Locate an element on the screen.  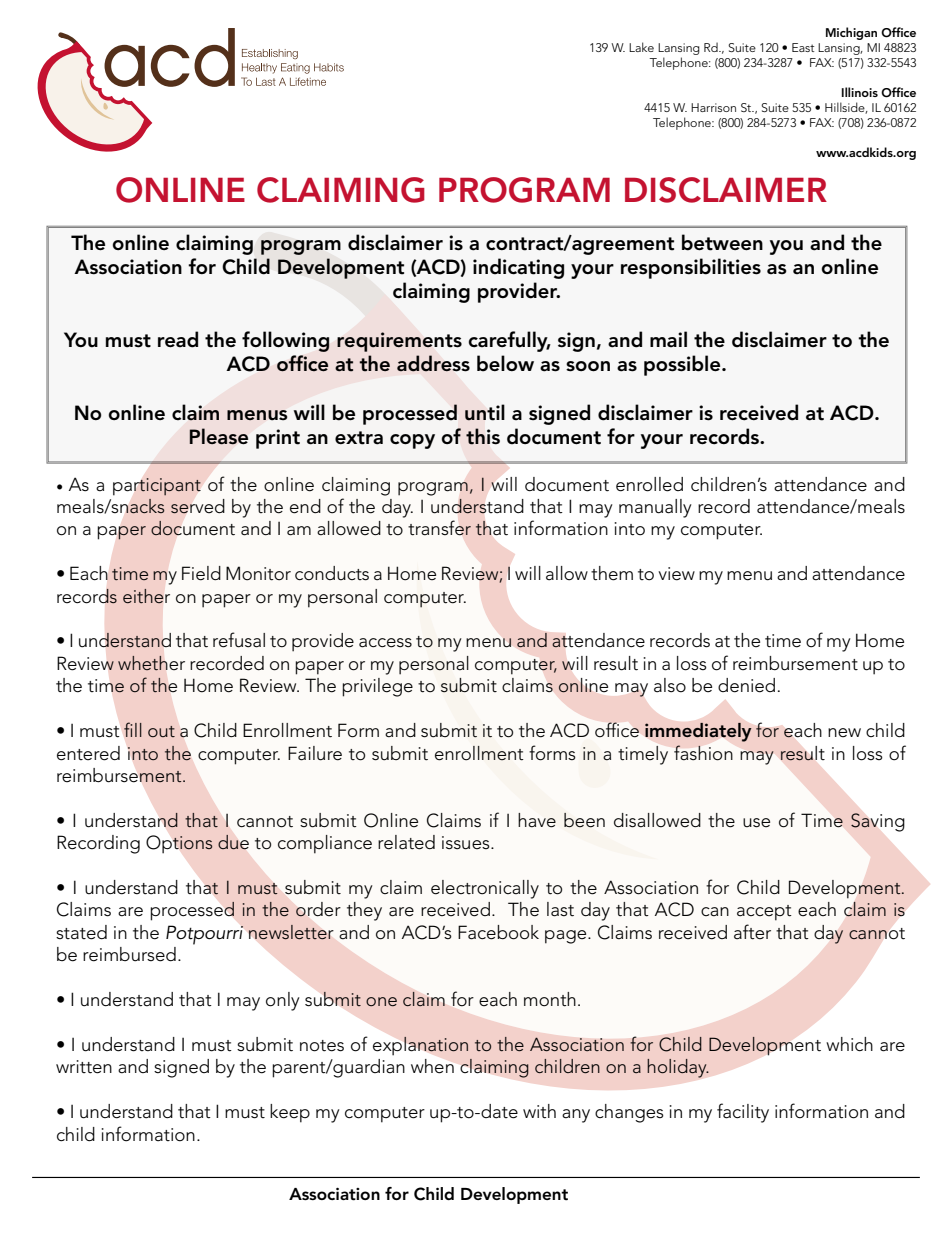
enrolled is located at coordinates (649, 484).
